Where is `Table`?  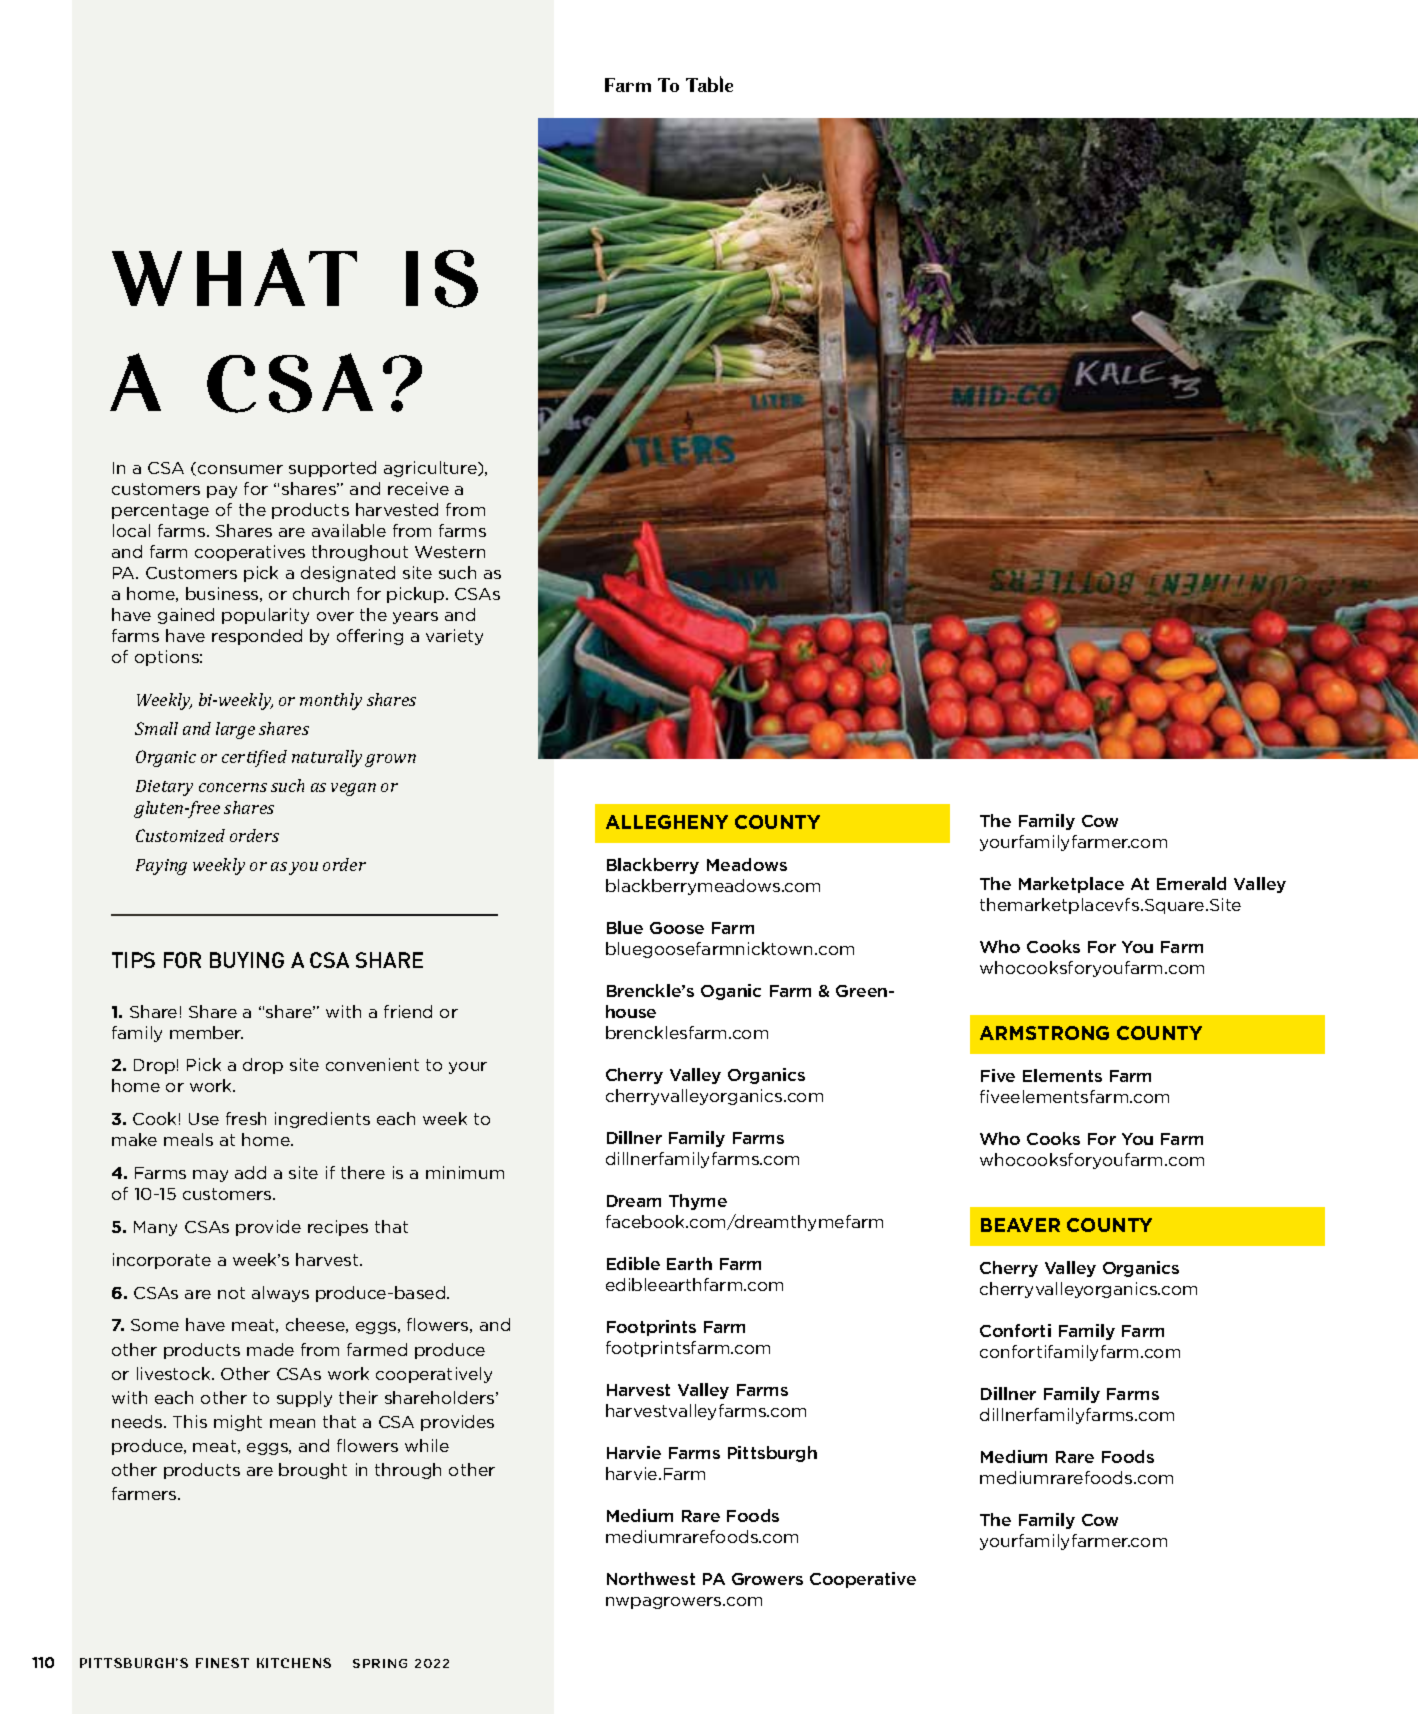 Table is located at coordinates (709, 84).
